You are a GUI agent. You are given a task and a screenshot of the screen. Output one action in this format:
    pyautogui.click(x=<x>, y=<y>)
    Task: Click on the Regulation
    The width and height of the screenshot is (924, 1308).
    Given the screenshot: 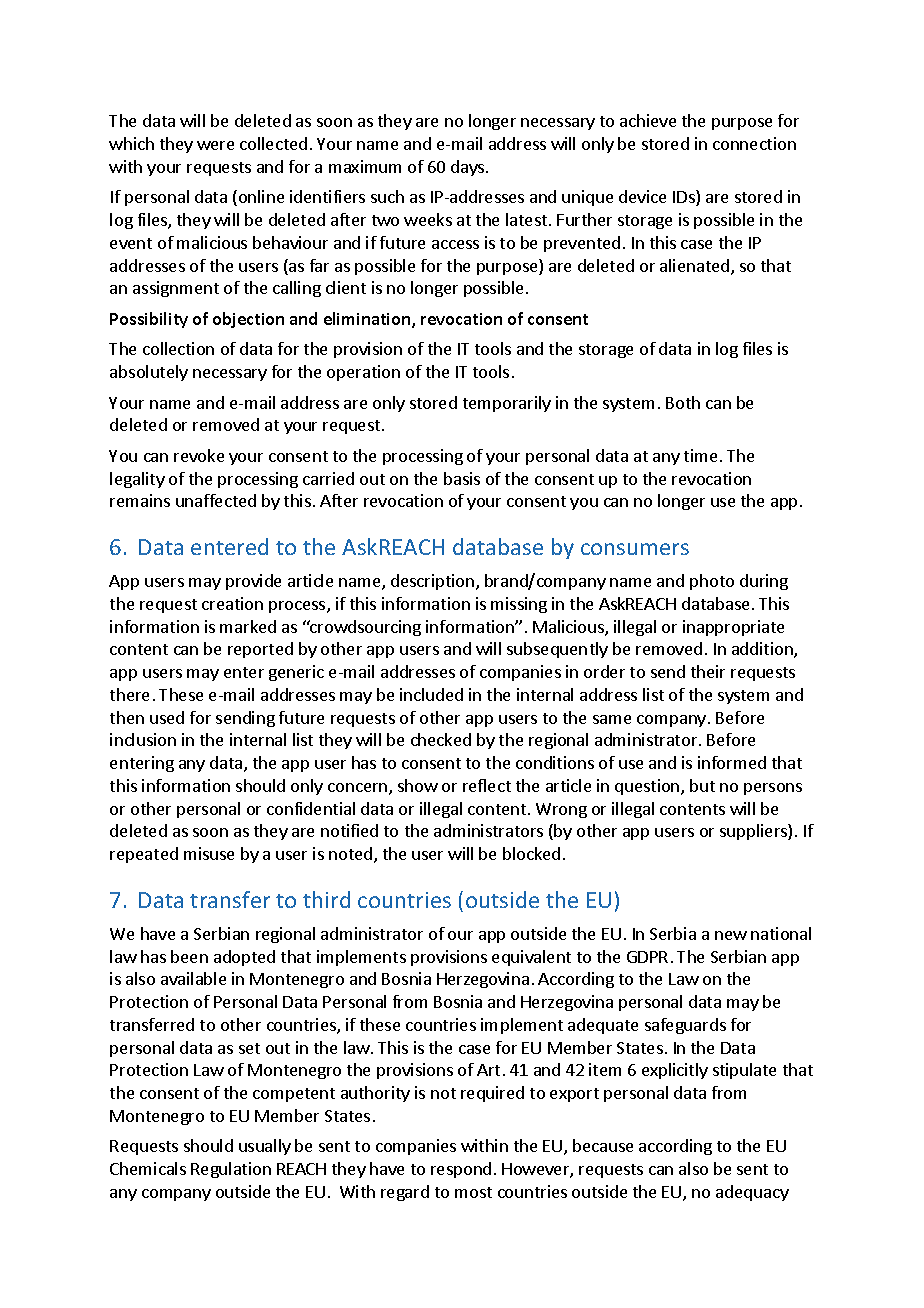 What is the action you would take?
    pyautogui.click(x=231, y=1170)
